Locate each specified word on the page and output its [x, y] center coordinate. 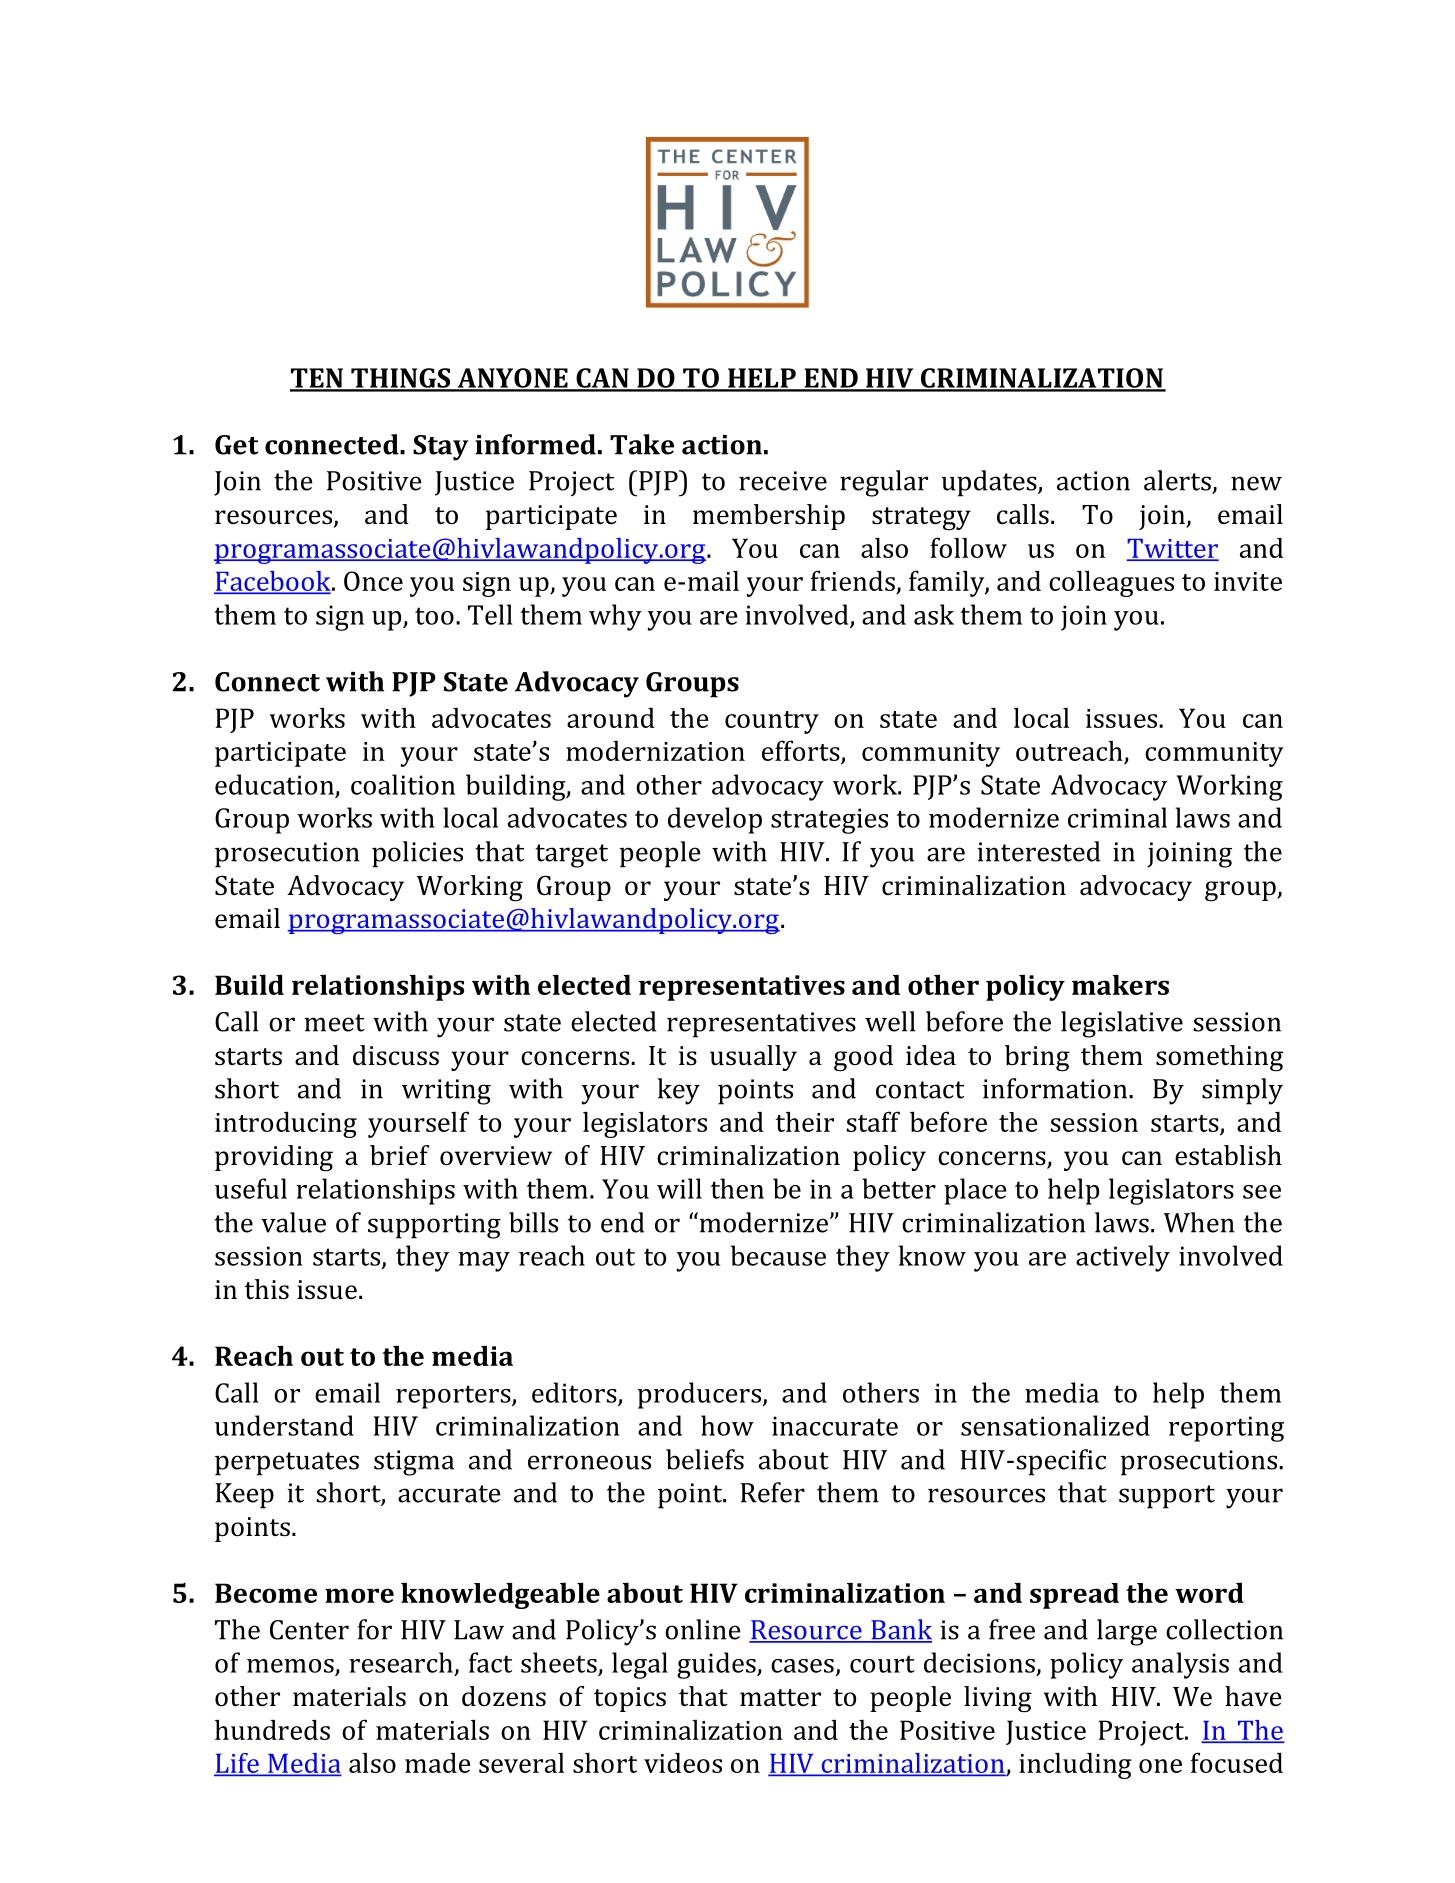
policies [417, 854]
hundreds [272, 1730]
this [267, 1289]
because [778, 1255]
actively [1123, 1258]
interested [1038, 851]
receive [783, 481]
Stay [440, 448]
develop [715, 820]
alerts [1177, 480]
